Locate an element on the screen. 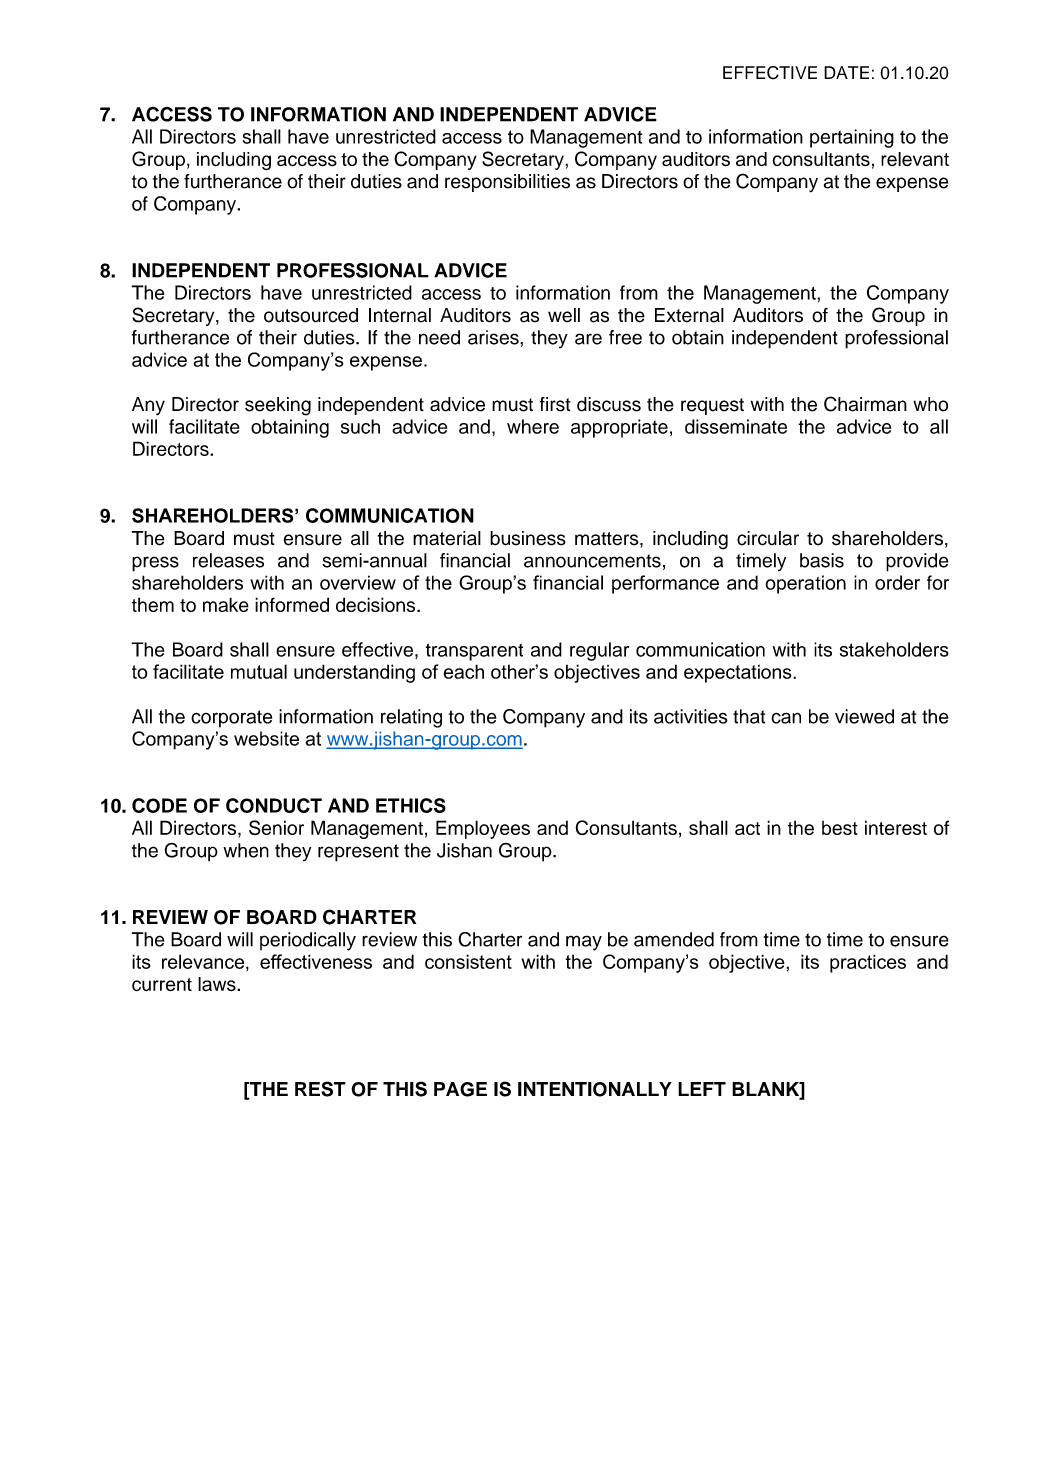 This screenshot has height=1484, width=1049. outsourced is located at coordinates (311, 315).
